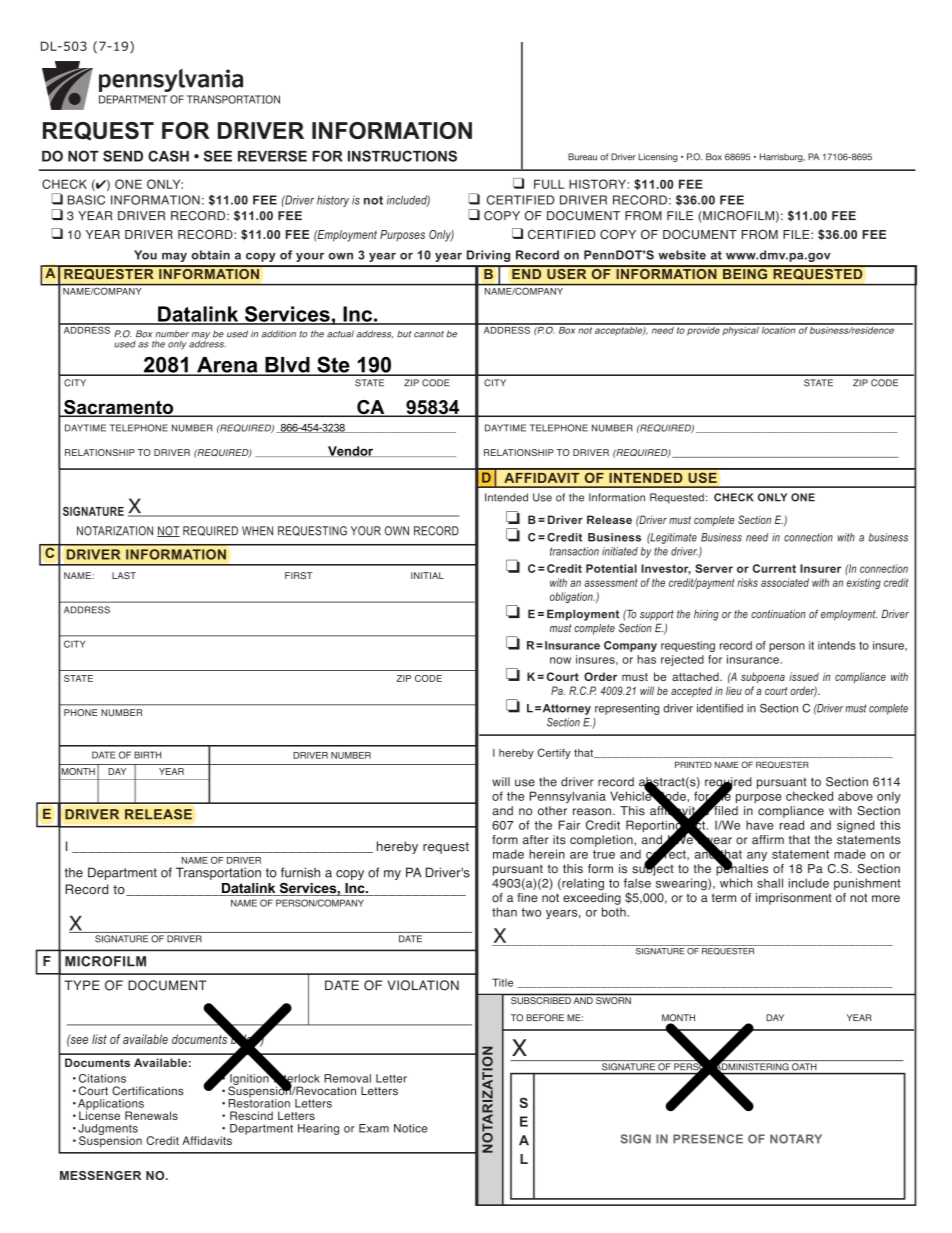 The width and height of the screenshot is (952, 1233). What do you see at coordinates (218, 873) in the screenshot?
I see `Transportation` at bounding box center [218, 873].
